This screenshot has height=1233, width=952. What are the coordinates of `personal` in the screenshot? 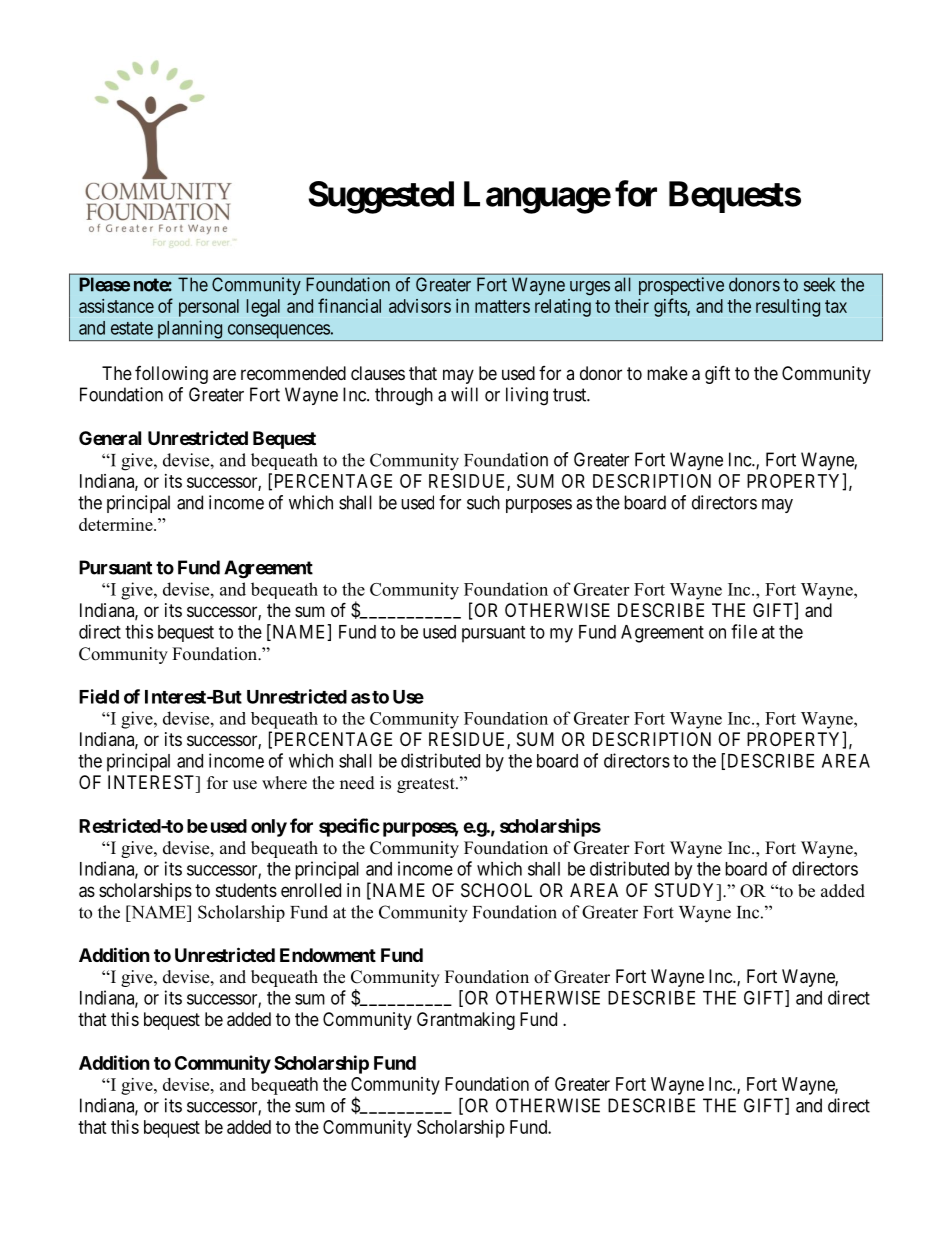 It's located at (209, 308).
